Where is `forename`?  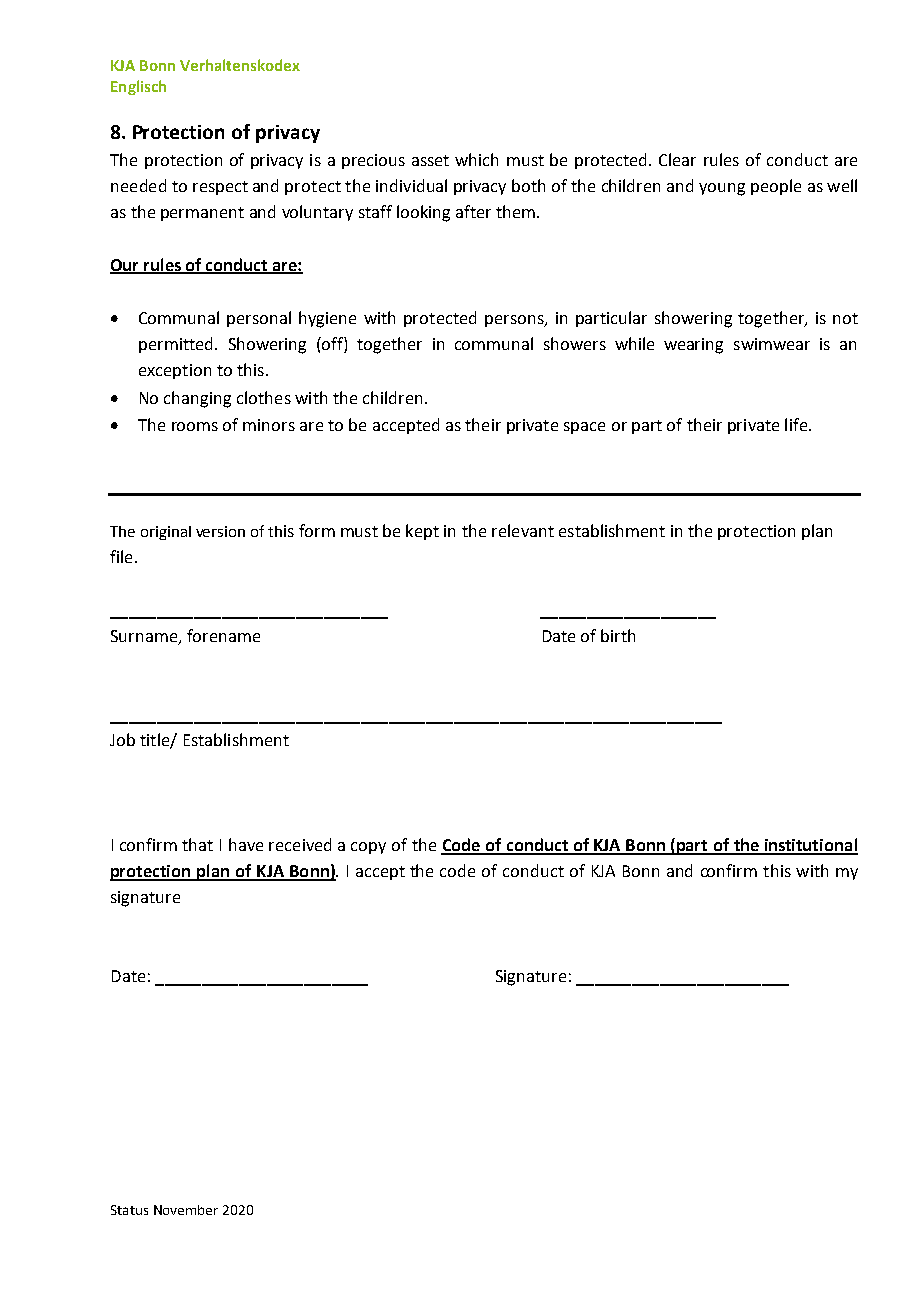
forename is located at coordinates (223, 635).
